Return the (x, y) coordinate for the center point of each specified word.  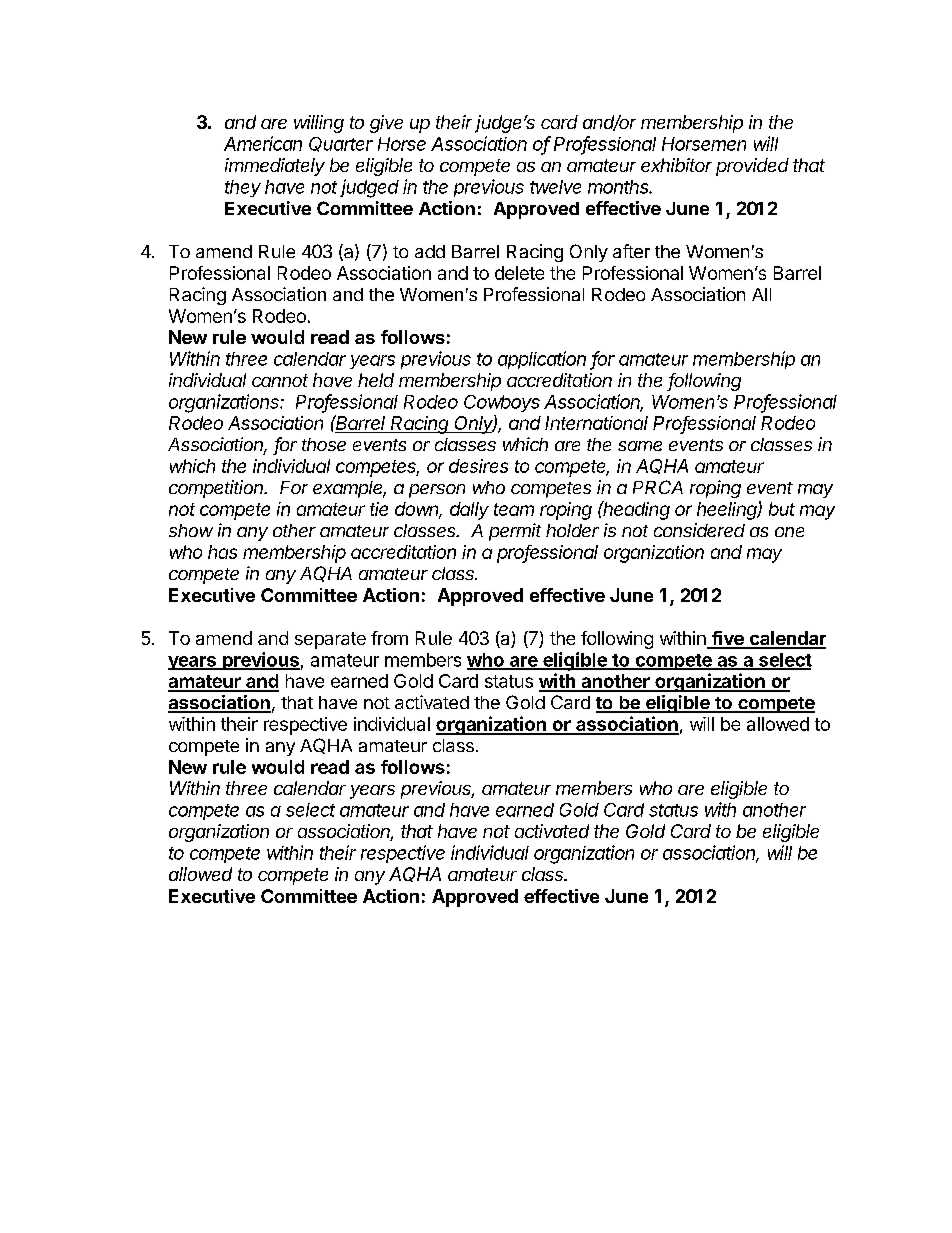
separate (330, 640)
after (631, 251)
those (324, 444)
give (386, 124)
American (263, 143)
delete (519, 273)
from (389, 638)
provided (752, 167)
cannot (280, 380)
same (640, 446)
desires (478, 466)
